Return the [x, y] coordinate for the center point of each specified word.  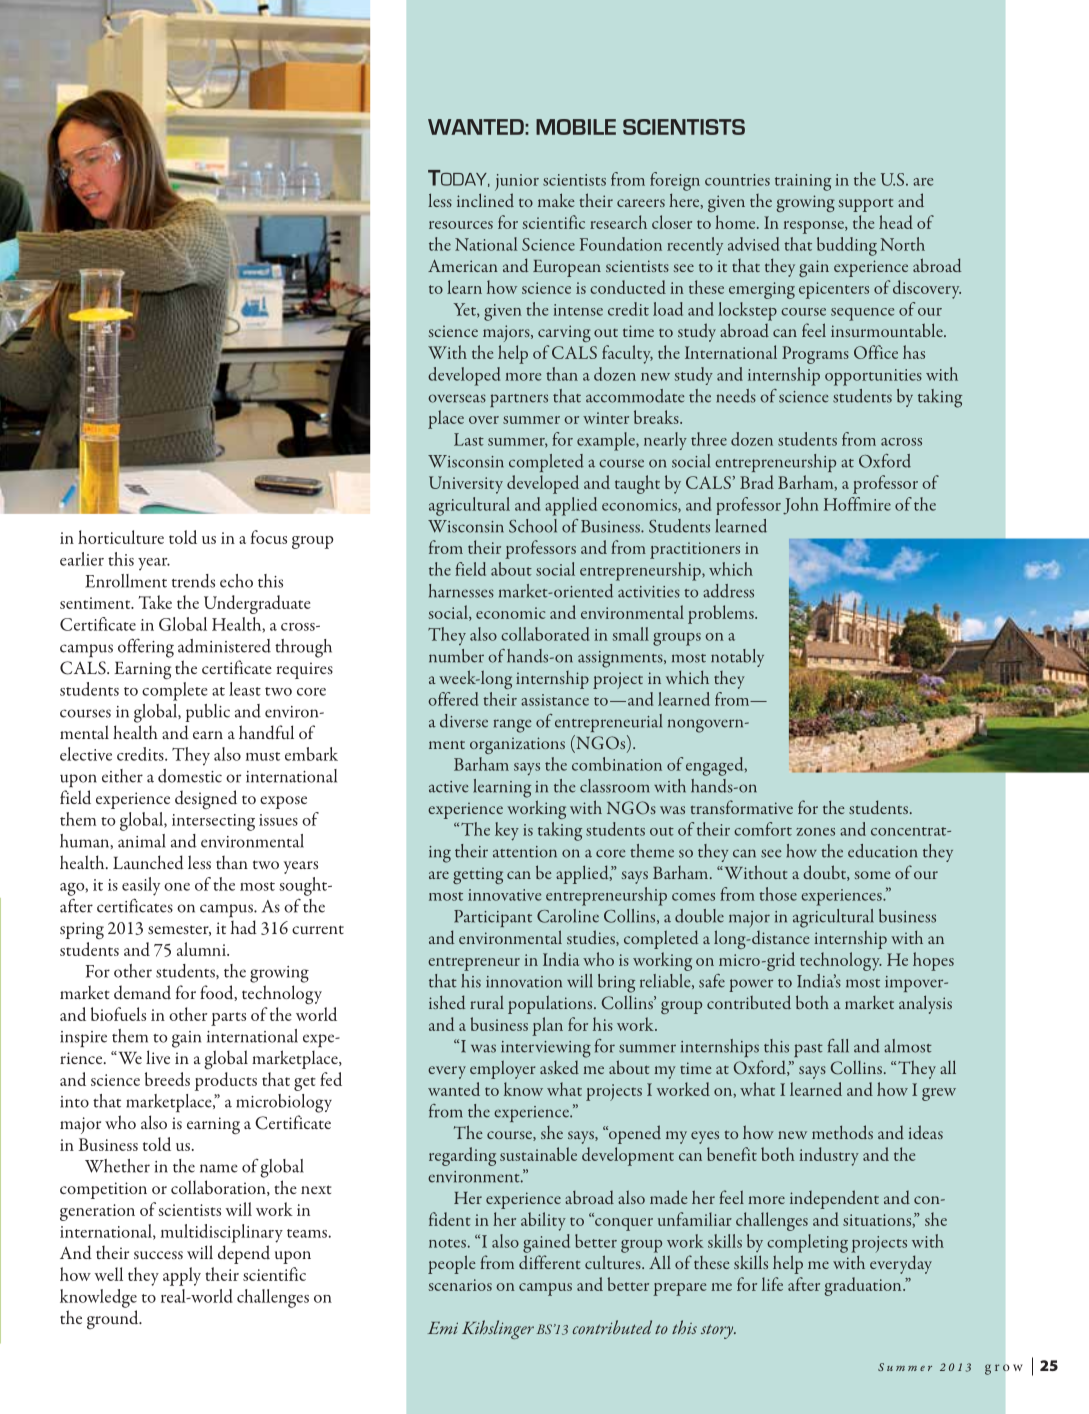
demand [142, 992]
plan [547, 1026]
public [208, 713]
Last [469, 439]
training [803, 182]
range [513, 726]
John [801, 506]
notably [737, 658]
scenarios [460, 1285]
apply [182, 1276]
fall [838, 1046]
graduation [864, 1286]
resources [461, 225]
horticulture [121, 537]
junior [517, 182]
